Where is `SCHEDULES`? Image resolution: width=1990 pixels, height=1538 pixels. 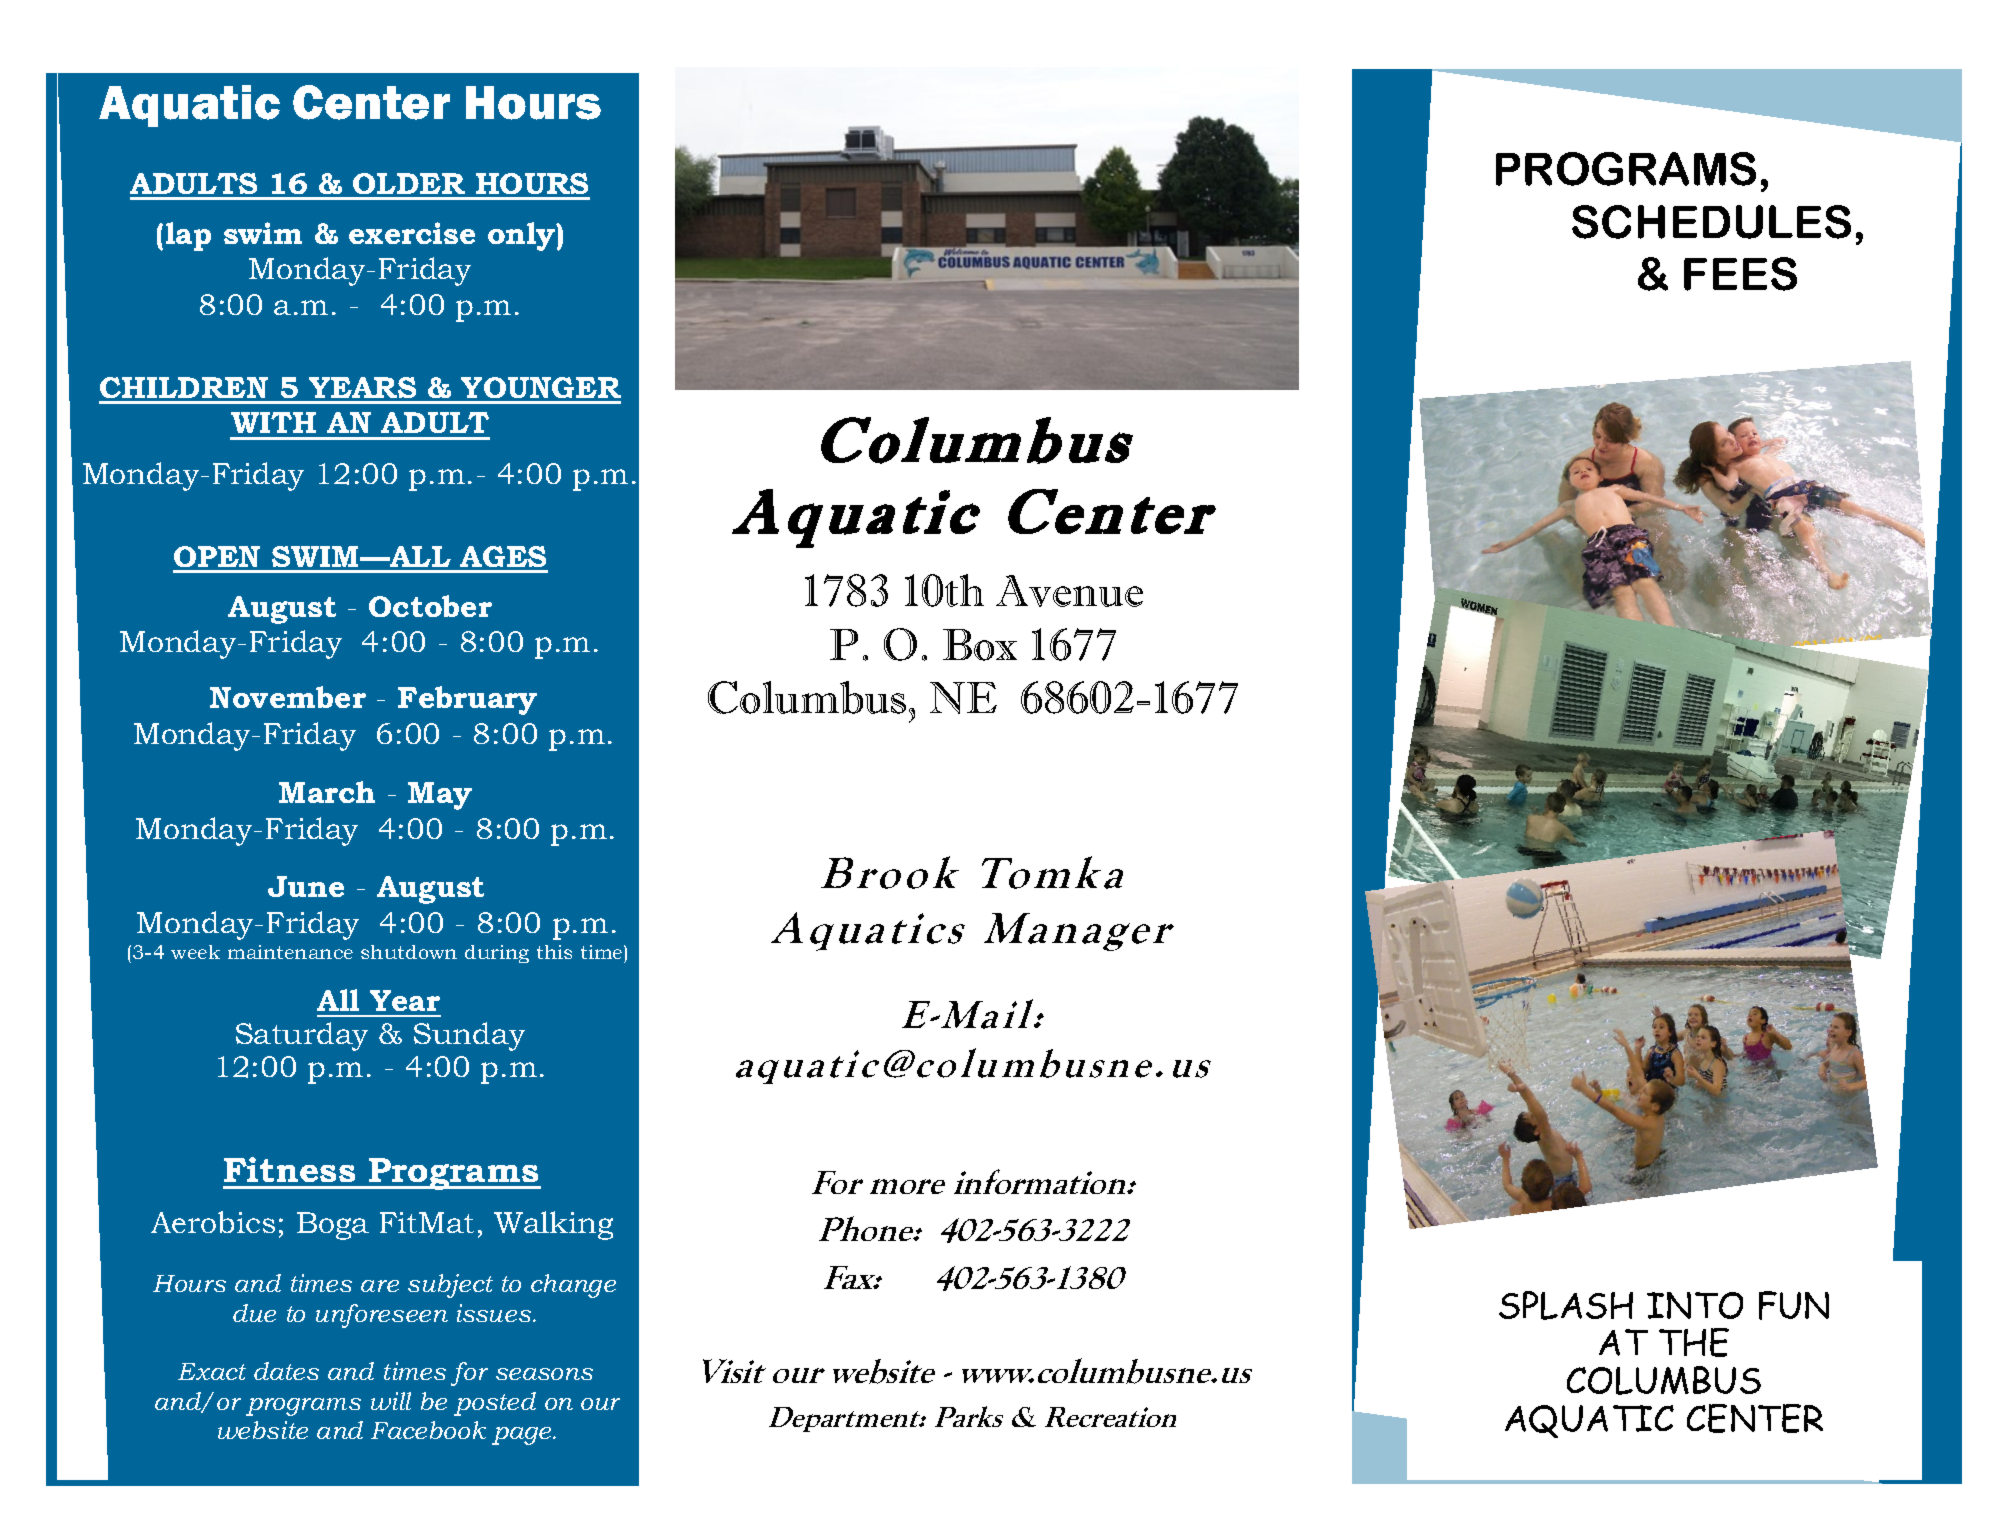 SCHEDULES is located at coordinates (1711, 222).
